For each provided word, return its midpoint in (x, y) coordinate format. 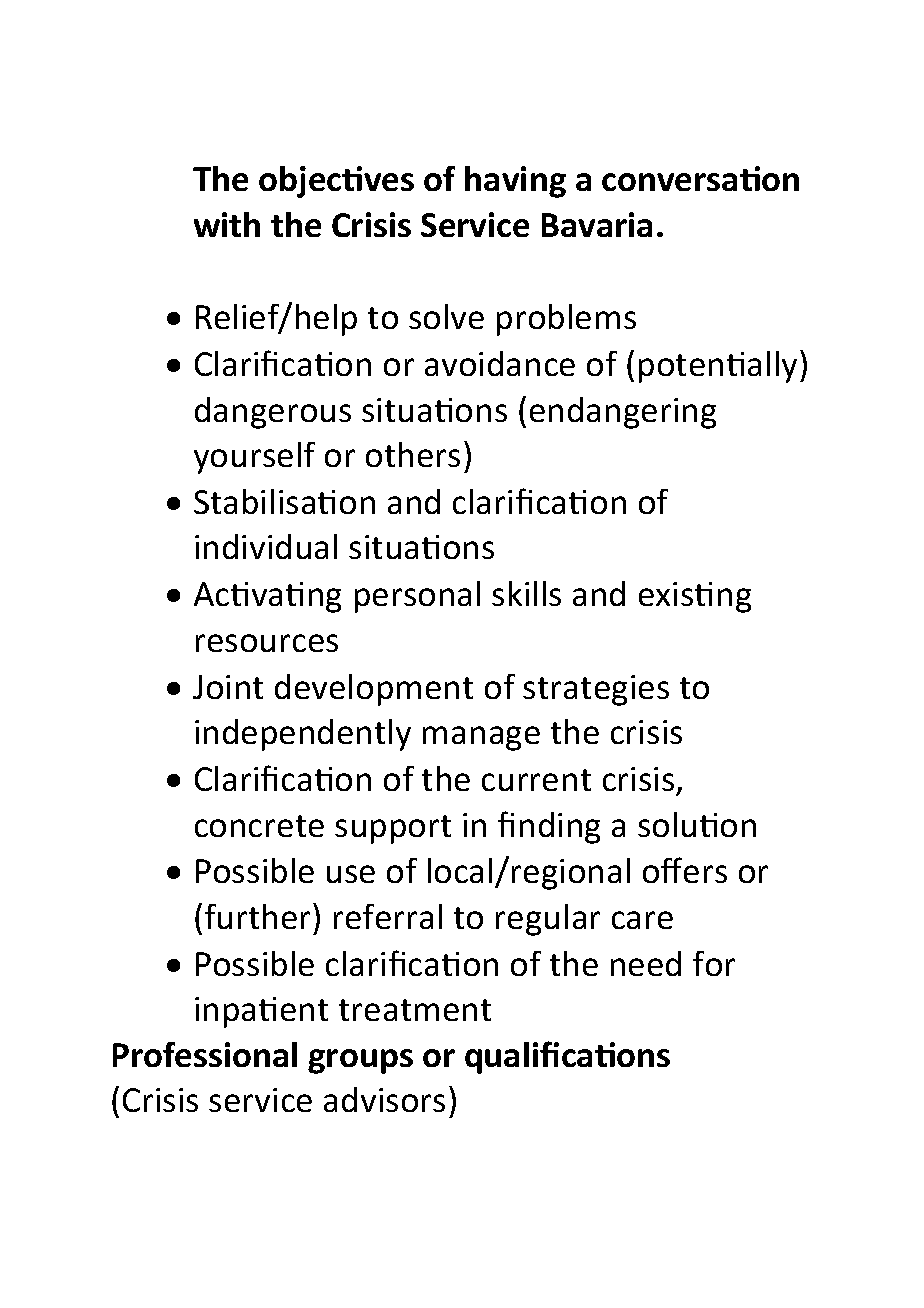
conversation (700, 178)
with (227, 224)
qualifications (567, 1057)
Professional (205, 1054)
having (515, 182)
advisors (384, 1099)
